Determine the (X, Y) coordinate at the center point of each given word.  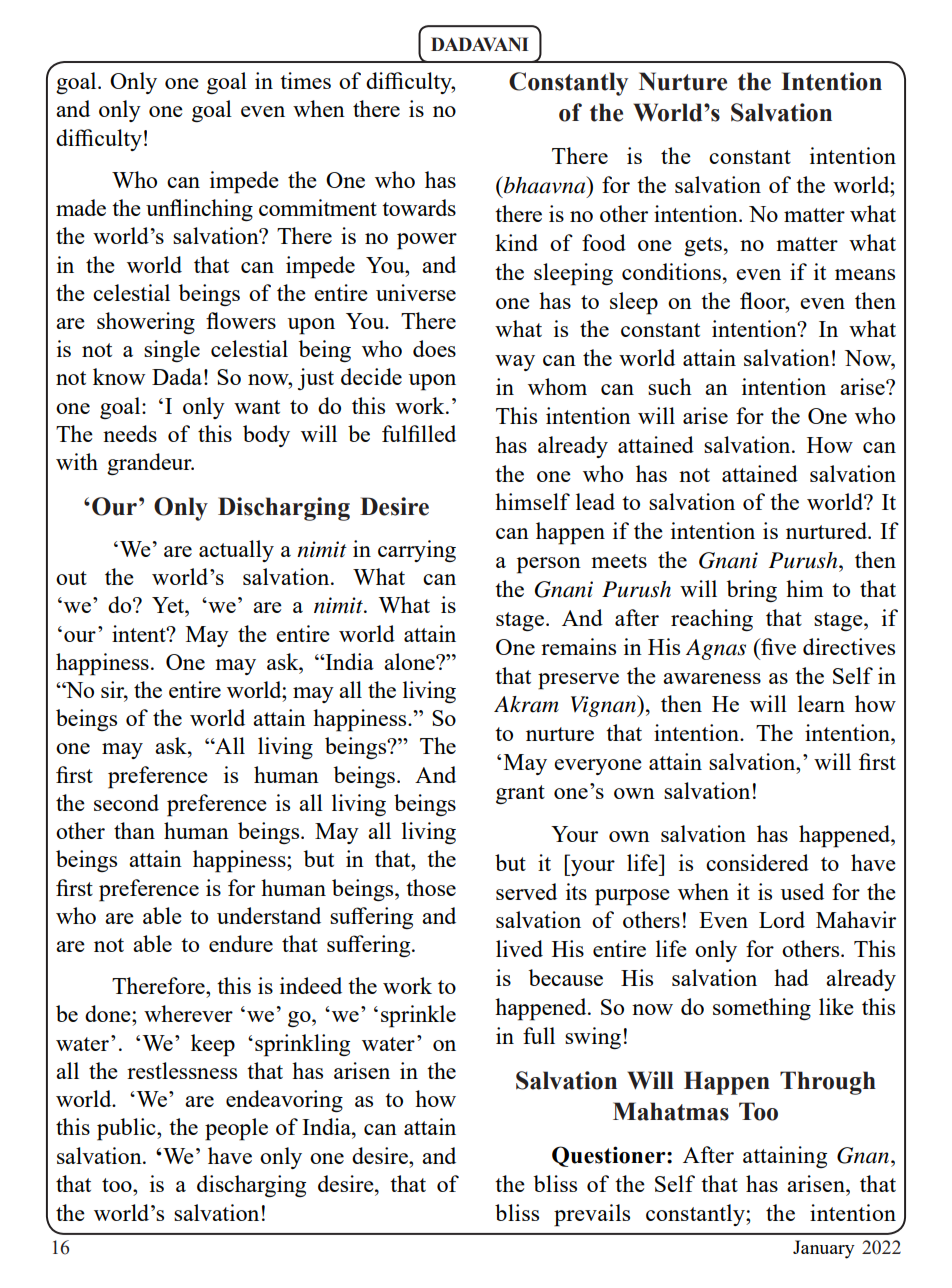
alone (410, 661)
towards (419, 207)
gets (703, 246)
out (71, 578)
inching (217, 210)
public (127, 1129)
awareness (712, 678)
